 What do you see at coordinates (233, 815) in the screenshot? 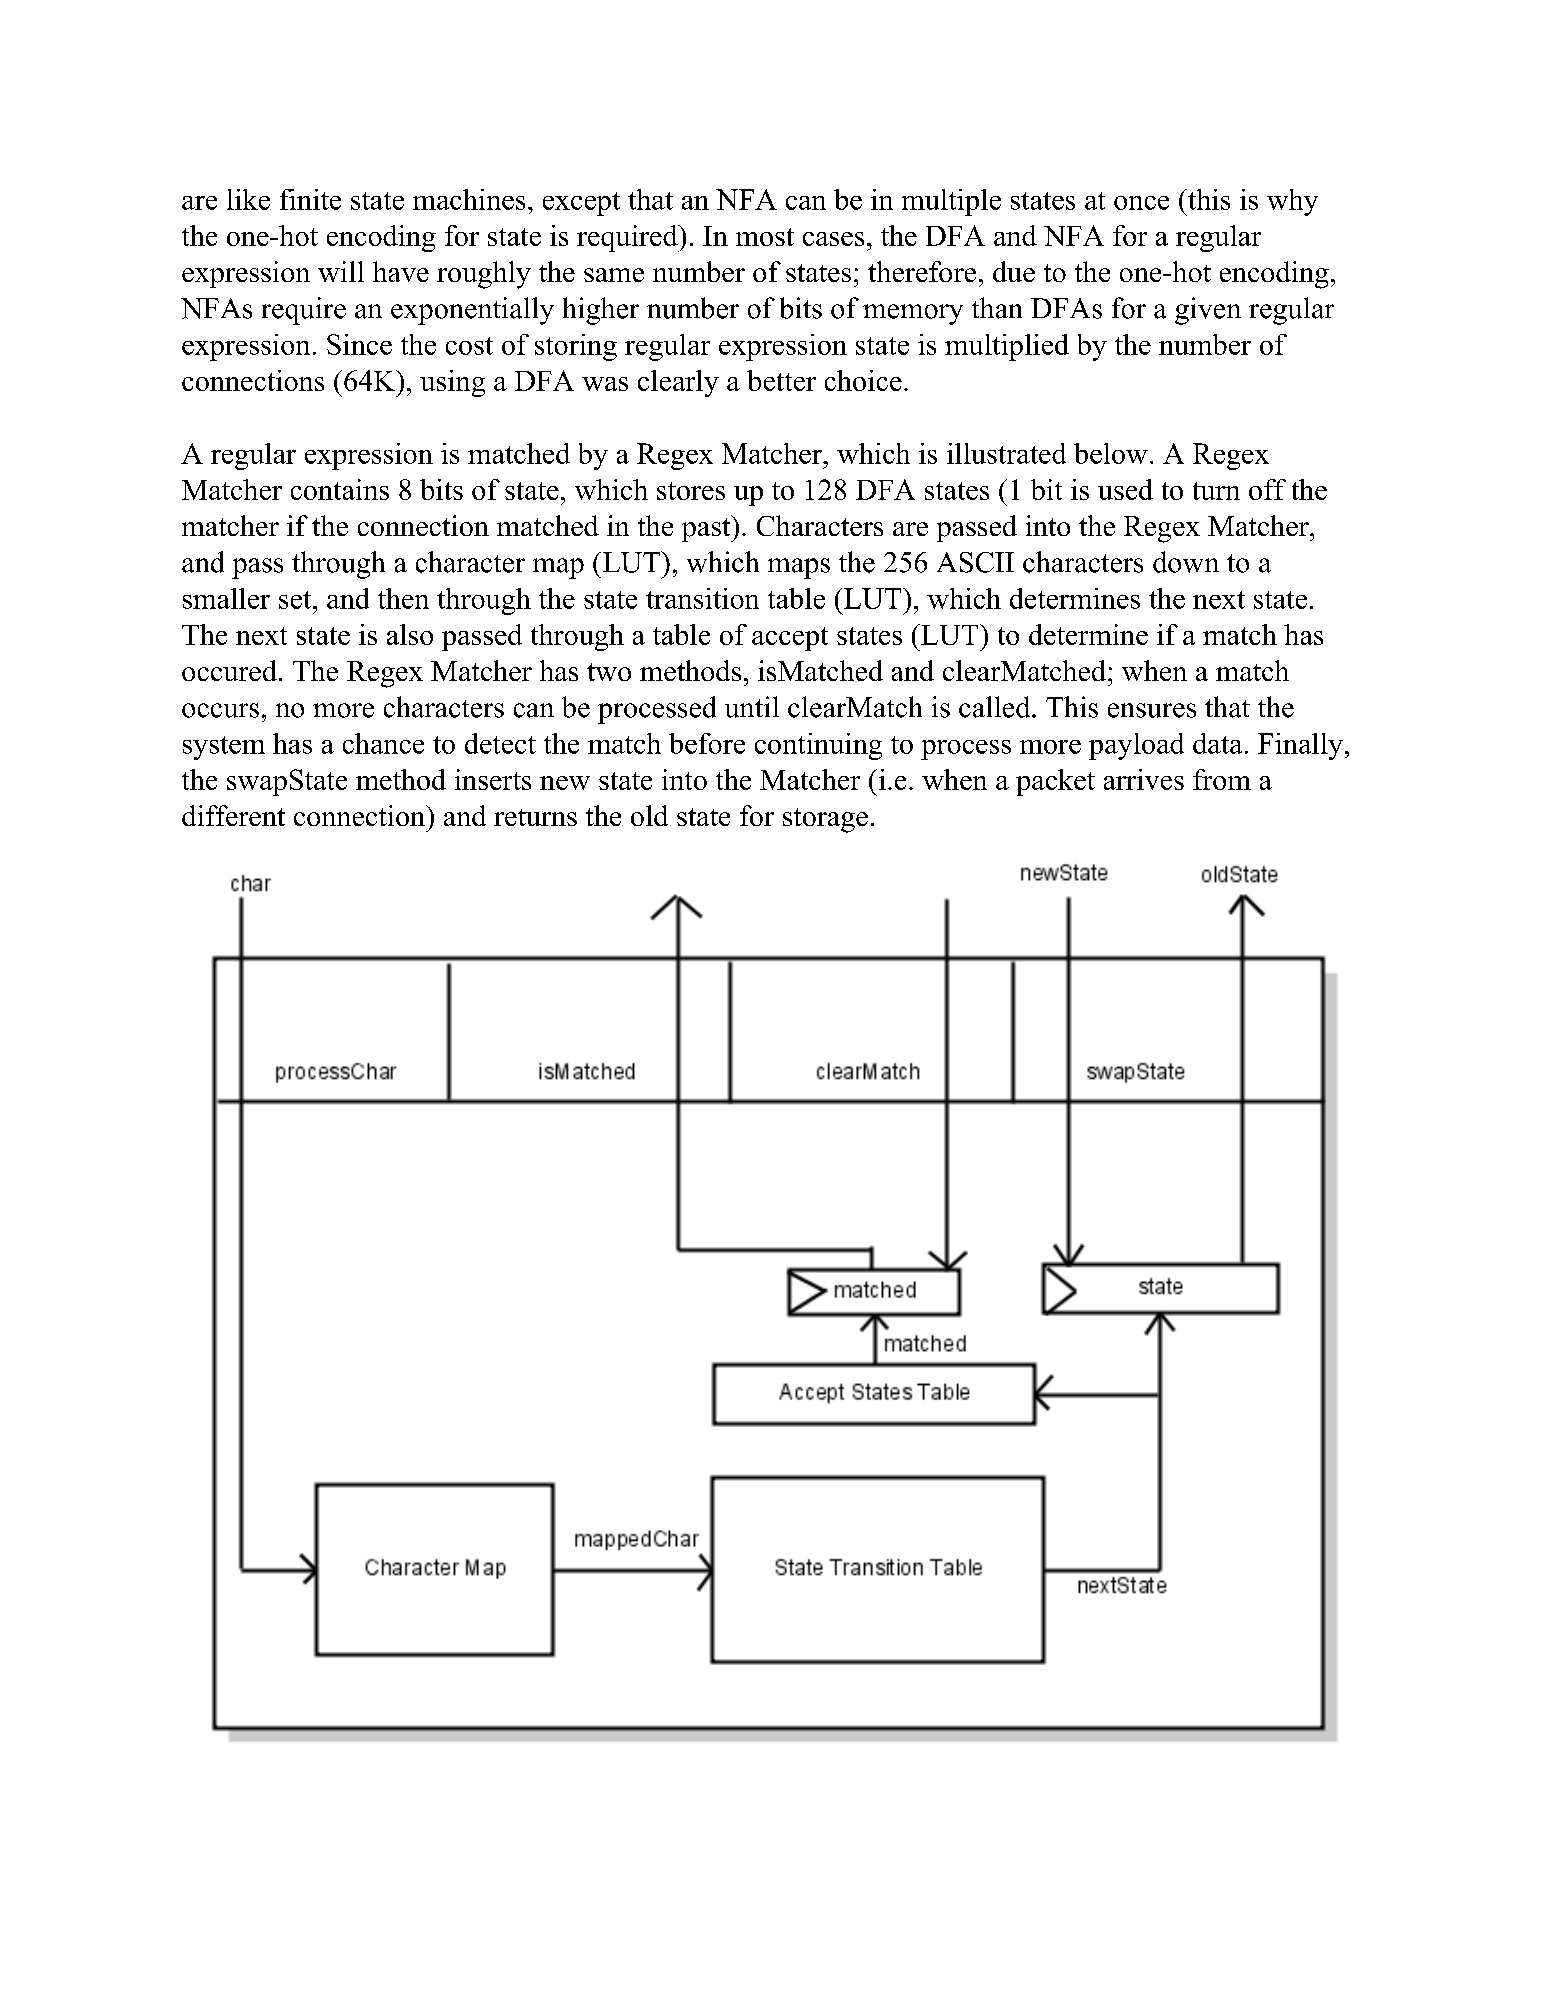
I see `different` at bounding box center [233, 815].
